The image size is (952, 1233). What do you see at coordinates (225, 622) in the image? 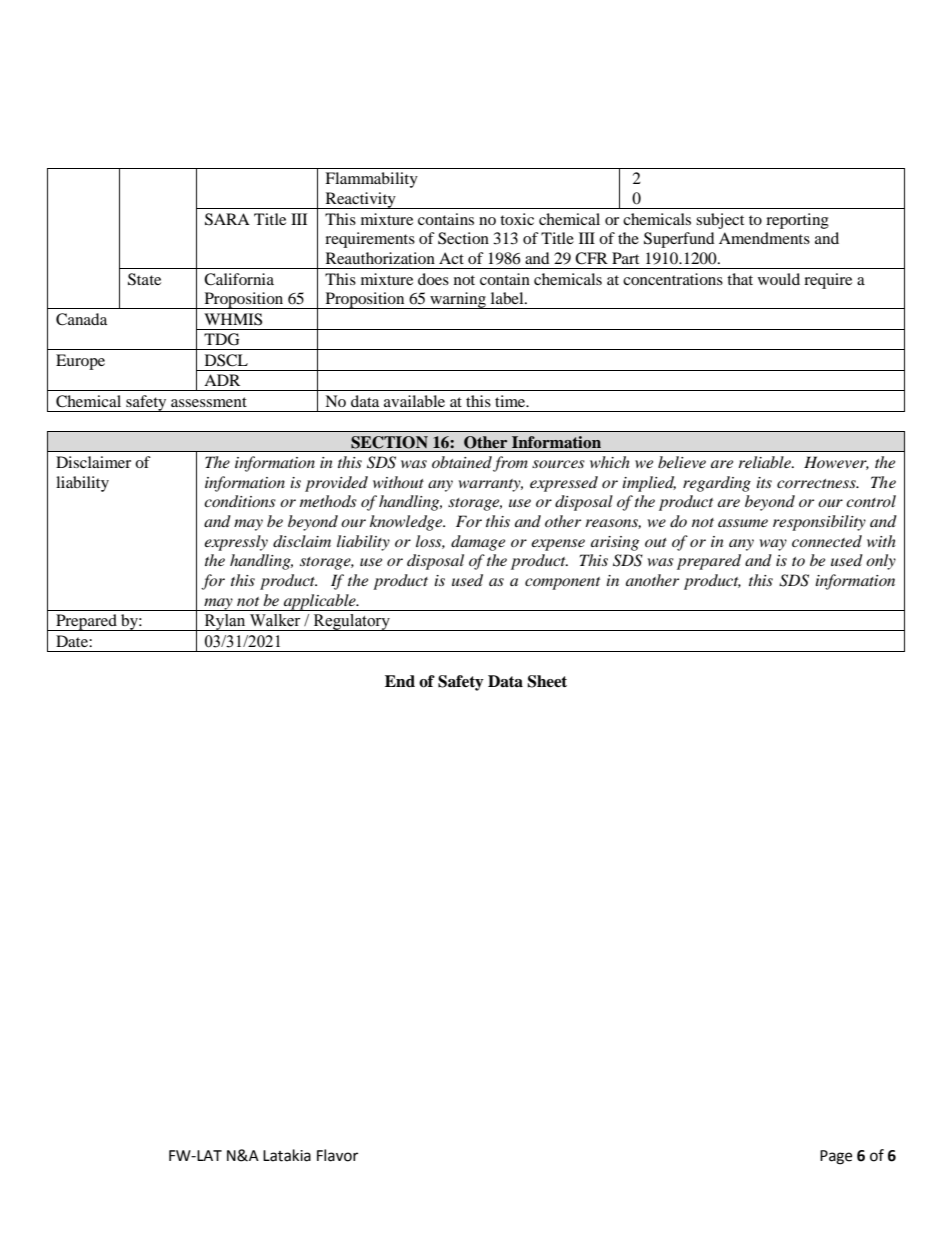
I see `Rylan` at bounding box center [225, 622].
